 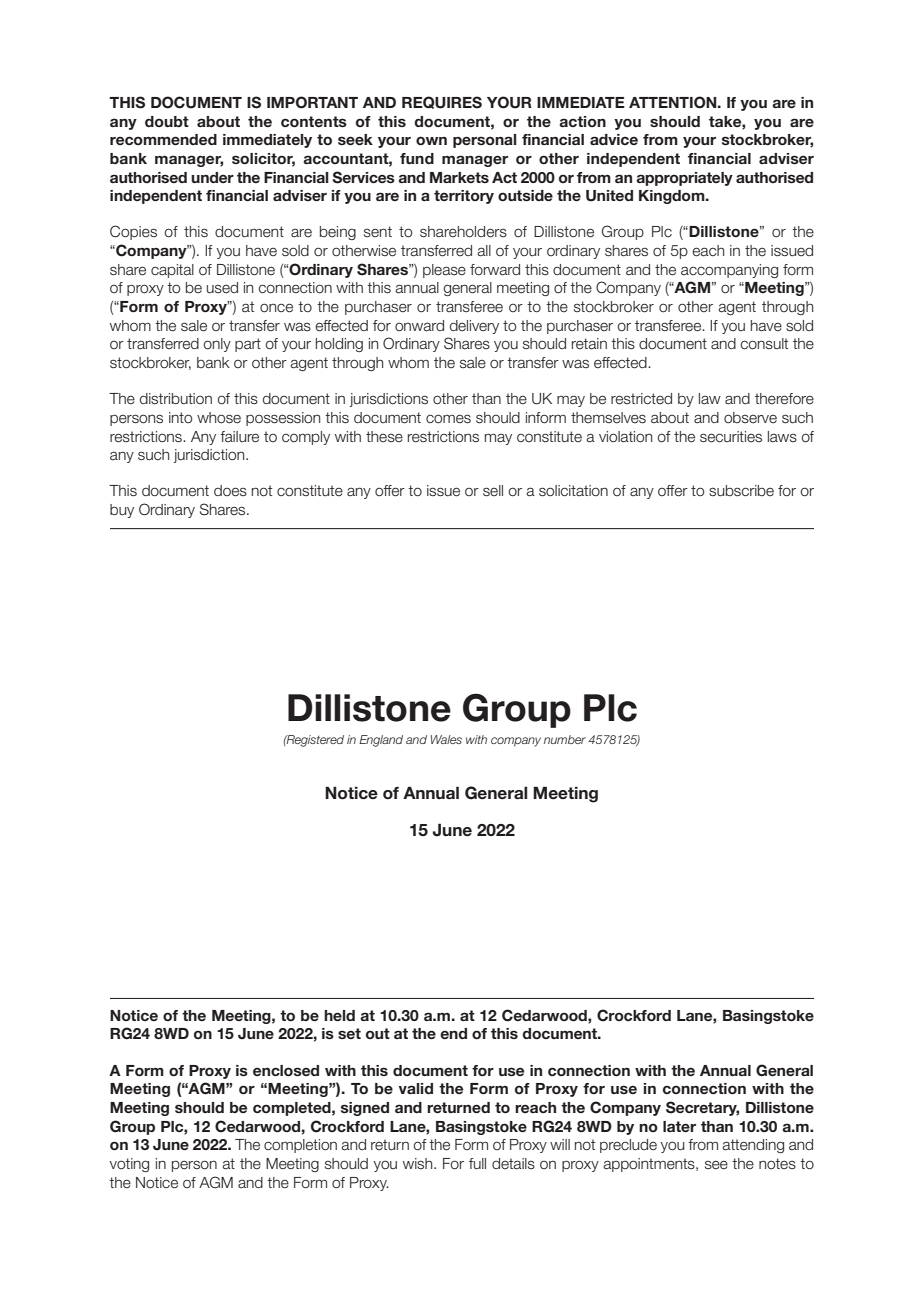 What do you see at coordinates (446, 739) in the document?
I see `Wales` at bounding box center [446, 739].
